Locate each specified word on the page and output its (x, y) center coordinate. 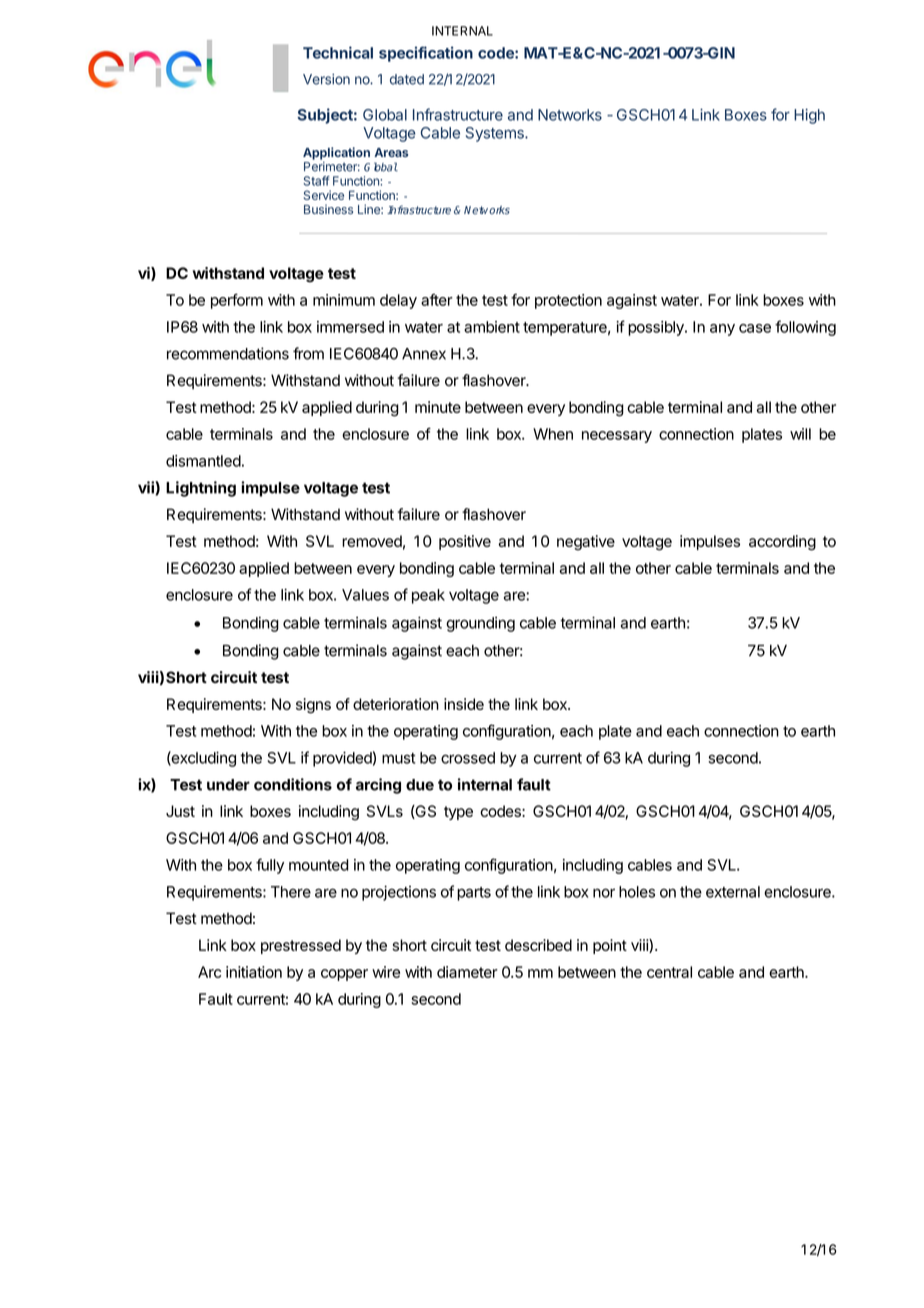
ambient (492, 327)
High (809, 116)
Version (326, 79)
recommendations (228, 353)
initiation (254, 972)
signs (313, 706)
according (782, 543)
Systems (496, 134)
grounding (480, 624)
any (722, 330)
